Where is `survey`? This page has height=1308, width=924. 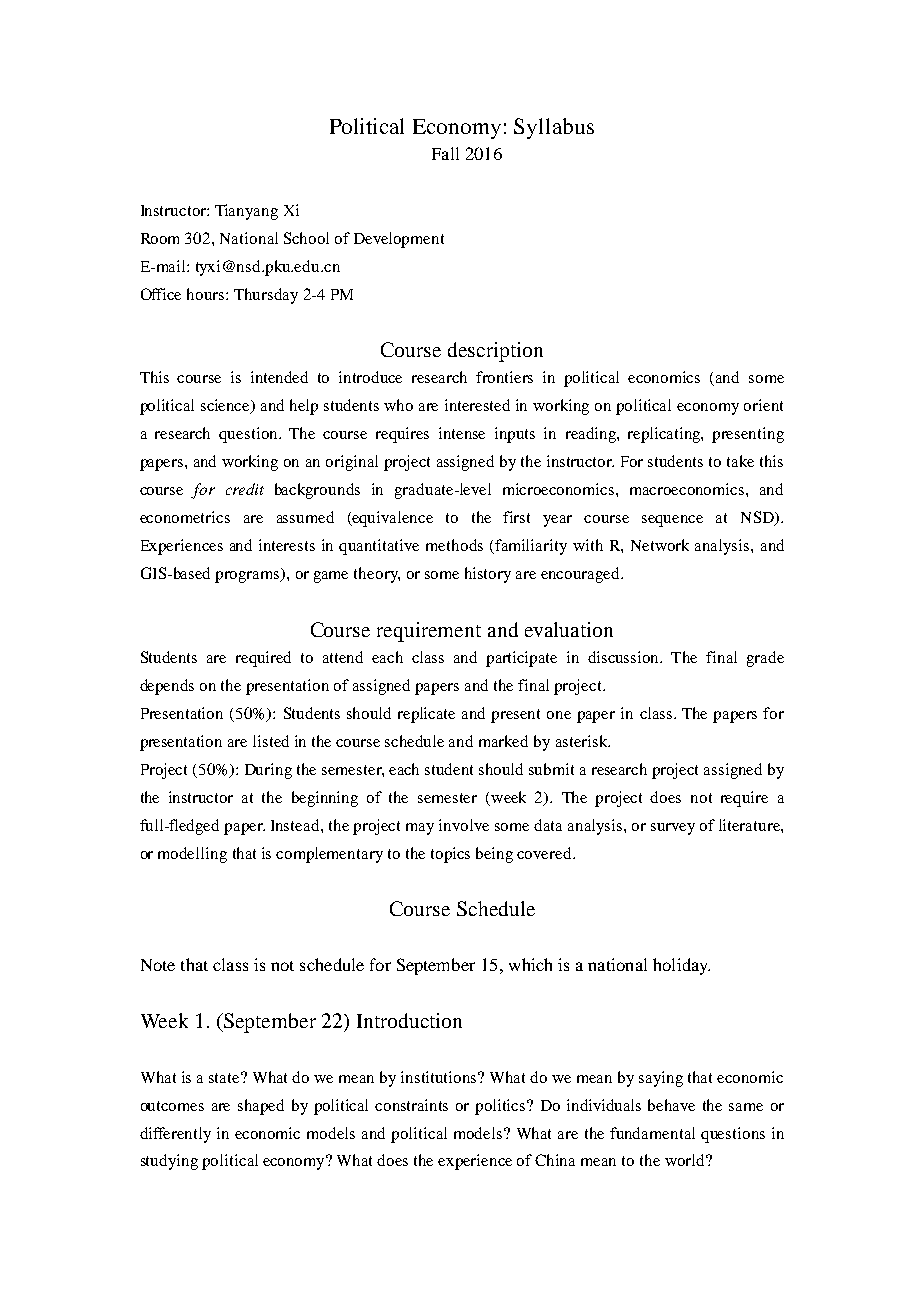 survey is located at coordinates (673, 829).
